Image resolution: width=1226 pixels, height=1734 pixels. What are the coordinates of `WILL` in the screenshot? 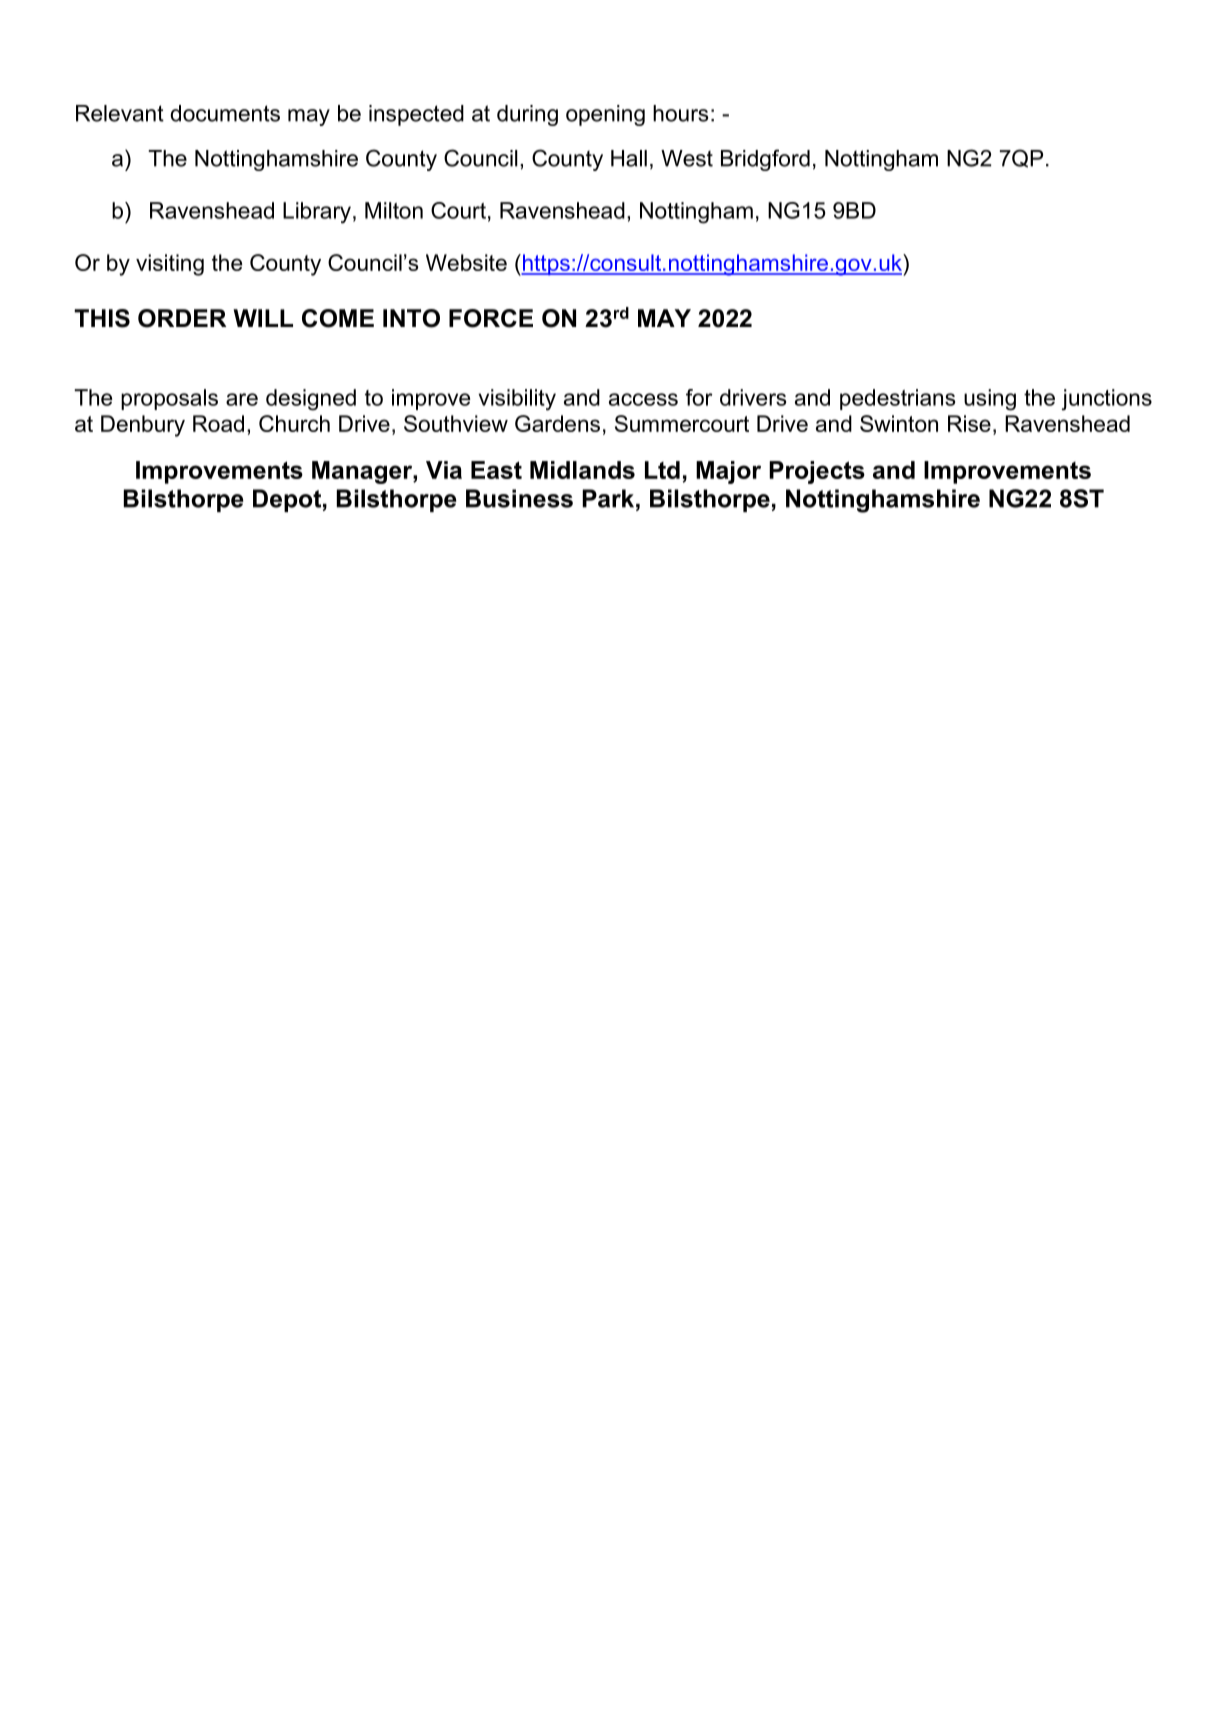 It's located at (263, 318).
